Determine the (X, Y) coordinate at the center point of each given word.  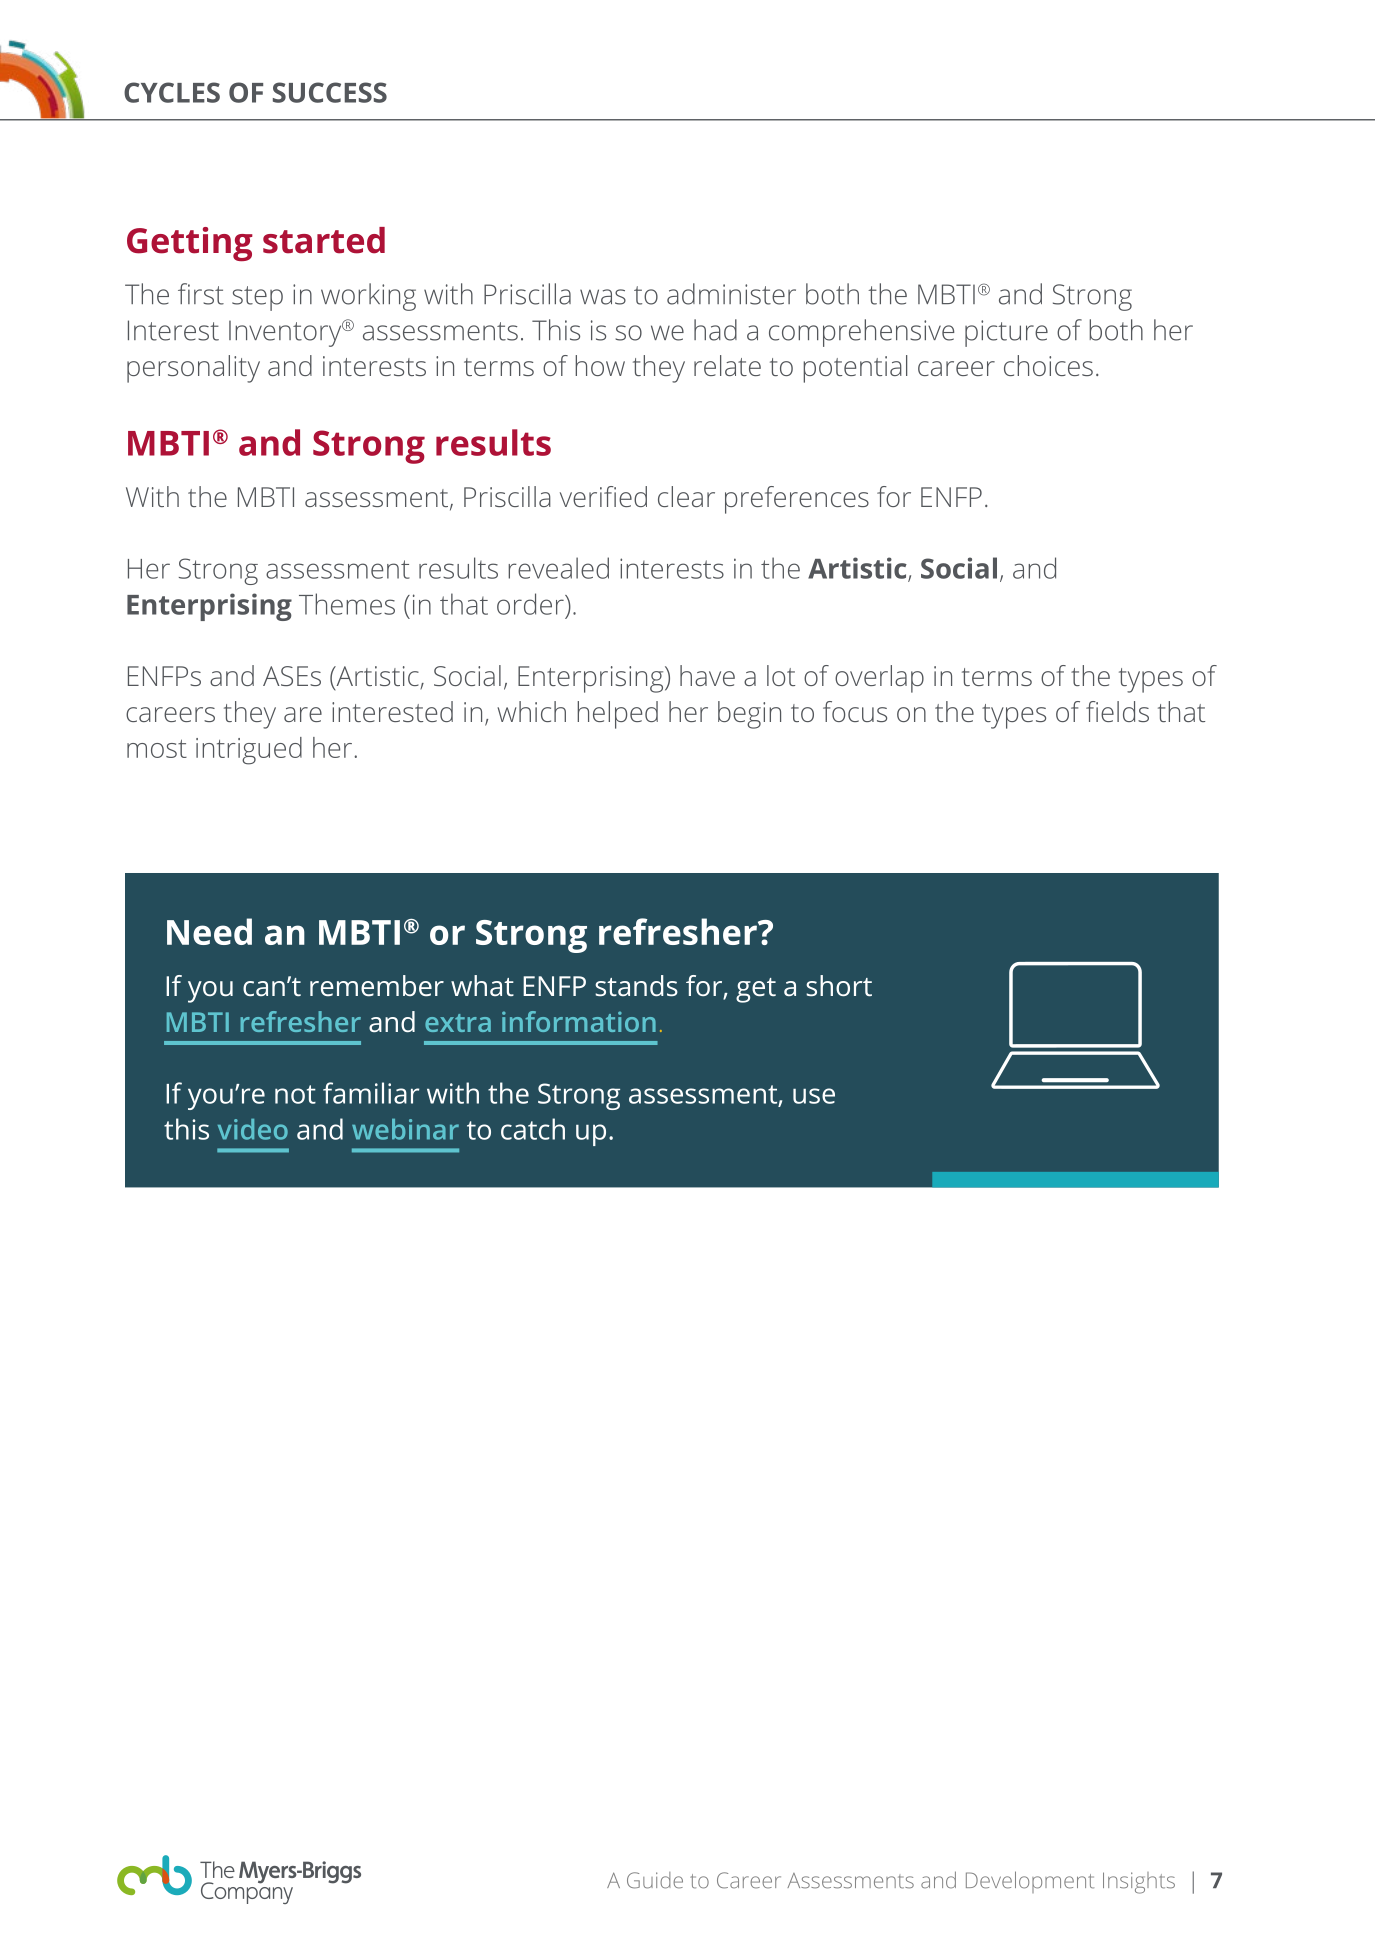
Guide (655, 1880)
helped (617, 715)
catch (533, 1129)
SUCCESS (330, 92)
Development (1030, 1882)
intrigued (249, 751)
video (253, 1129)
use (814, 1096)
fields (1117, 711)
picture (1006, 333)
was (603, 297)
